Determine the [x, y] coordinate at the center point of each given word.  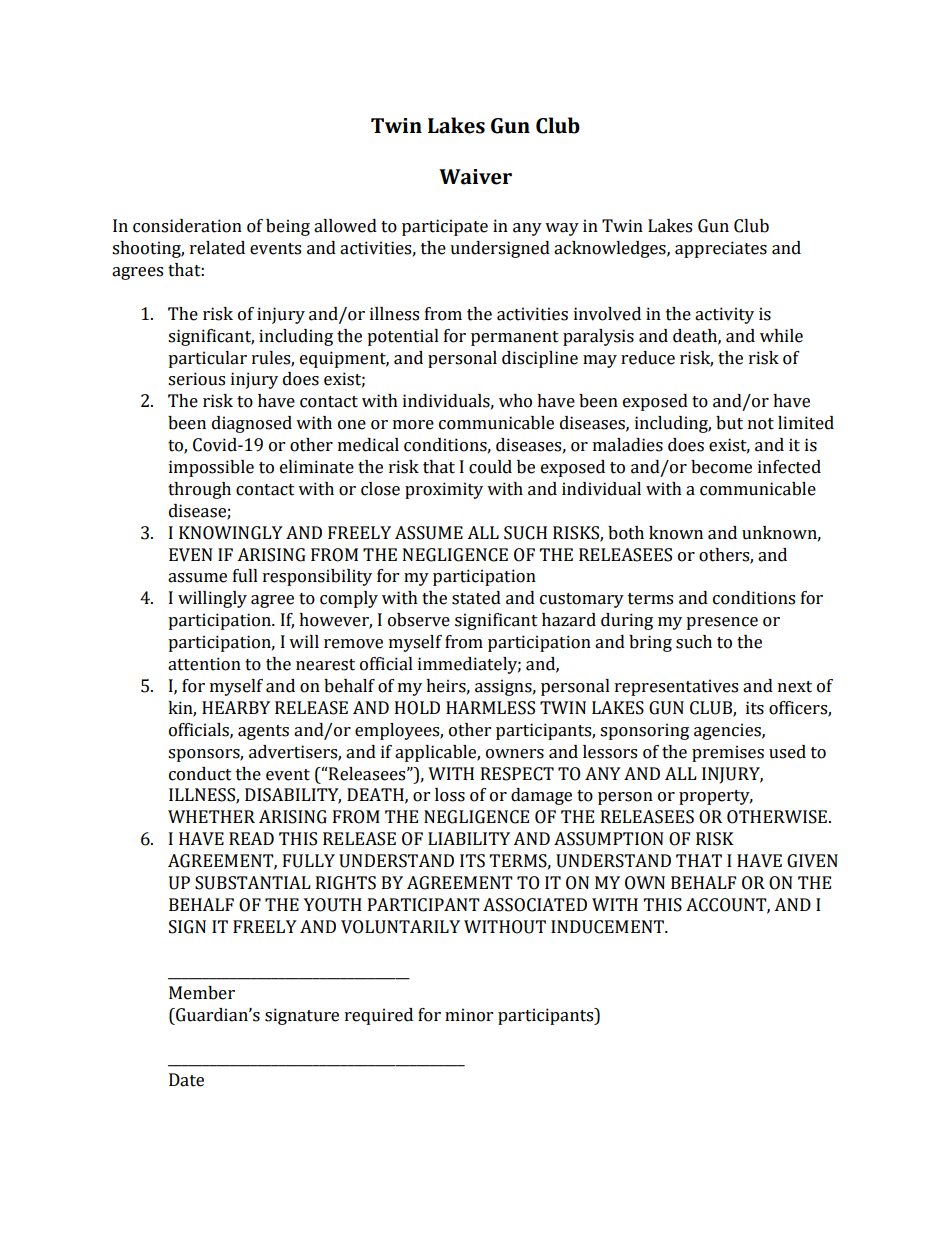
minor [469, 1015]
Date [186, 1080]
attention [204, 664]
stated [476, 598]
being [288, 227]
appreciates [721, 249]
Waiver [475, 177]
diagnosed [252, 424]
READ [251, 838]
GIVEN [812, 861]
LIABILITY [469, 838]
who [515, 401]
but [729, 423]
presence [722, 623]
